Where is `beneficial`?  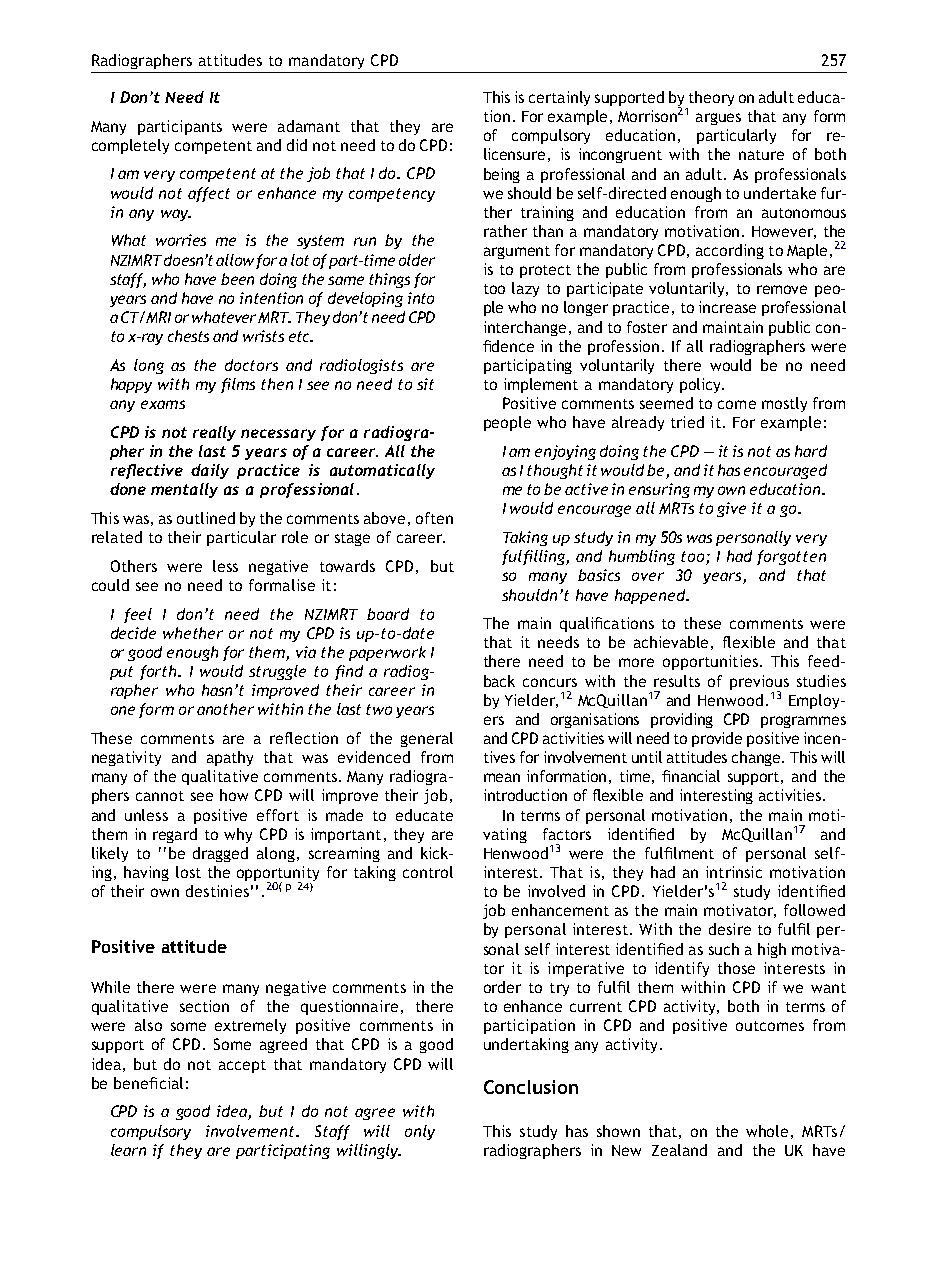 beneficial is located at coordinates (148, 1083).
